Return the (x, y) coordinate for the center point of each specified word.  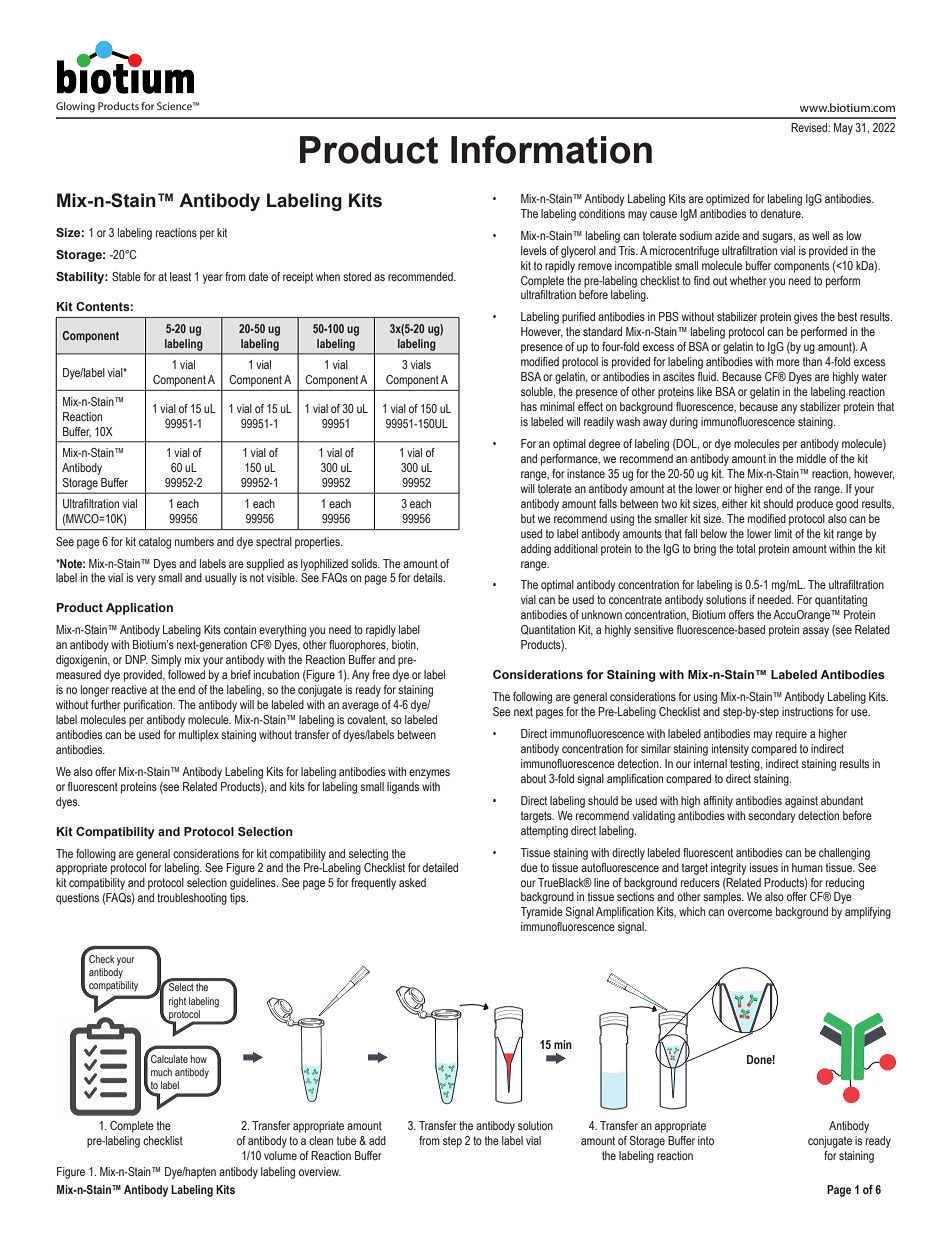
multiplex (199, 736)
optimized (727, 200)
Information (551, 149)
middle (811, 458)
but (528, 518)
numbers (194, 541)
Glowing (75, 107)
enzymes (429, 774)
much (161, 1072)
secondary (771, 817)
